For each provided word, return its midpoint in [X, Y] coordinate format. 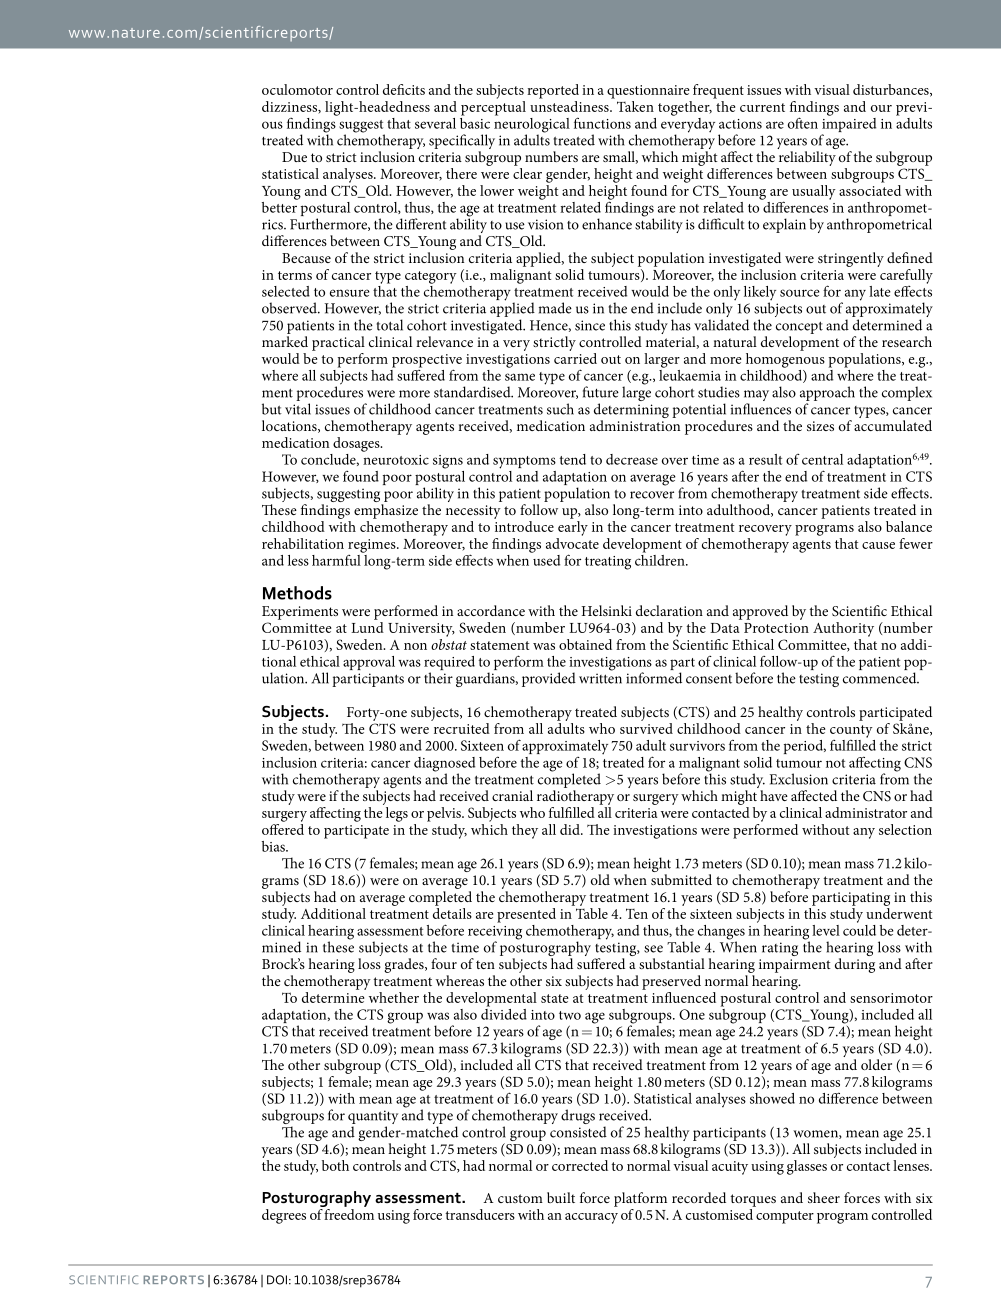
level [826, 930]
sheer [824, 1197]
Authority [843, 629]
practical [338, 343]
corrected [580, 1165]
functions [602, 123]
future [601, 392]
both [335, 1165]
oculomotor [297, 89]
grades [405, 965]
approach [827, 395]
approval [369, 663]
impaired [849, 125]
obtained [585, 644]
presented [526, 915]
